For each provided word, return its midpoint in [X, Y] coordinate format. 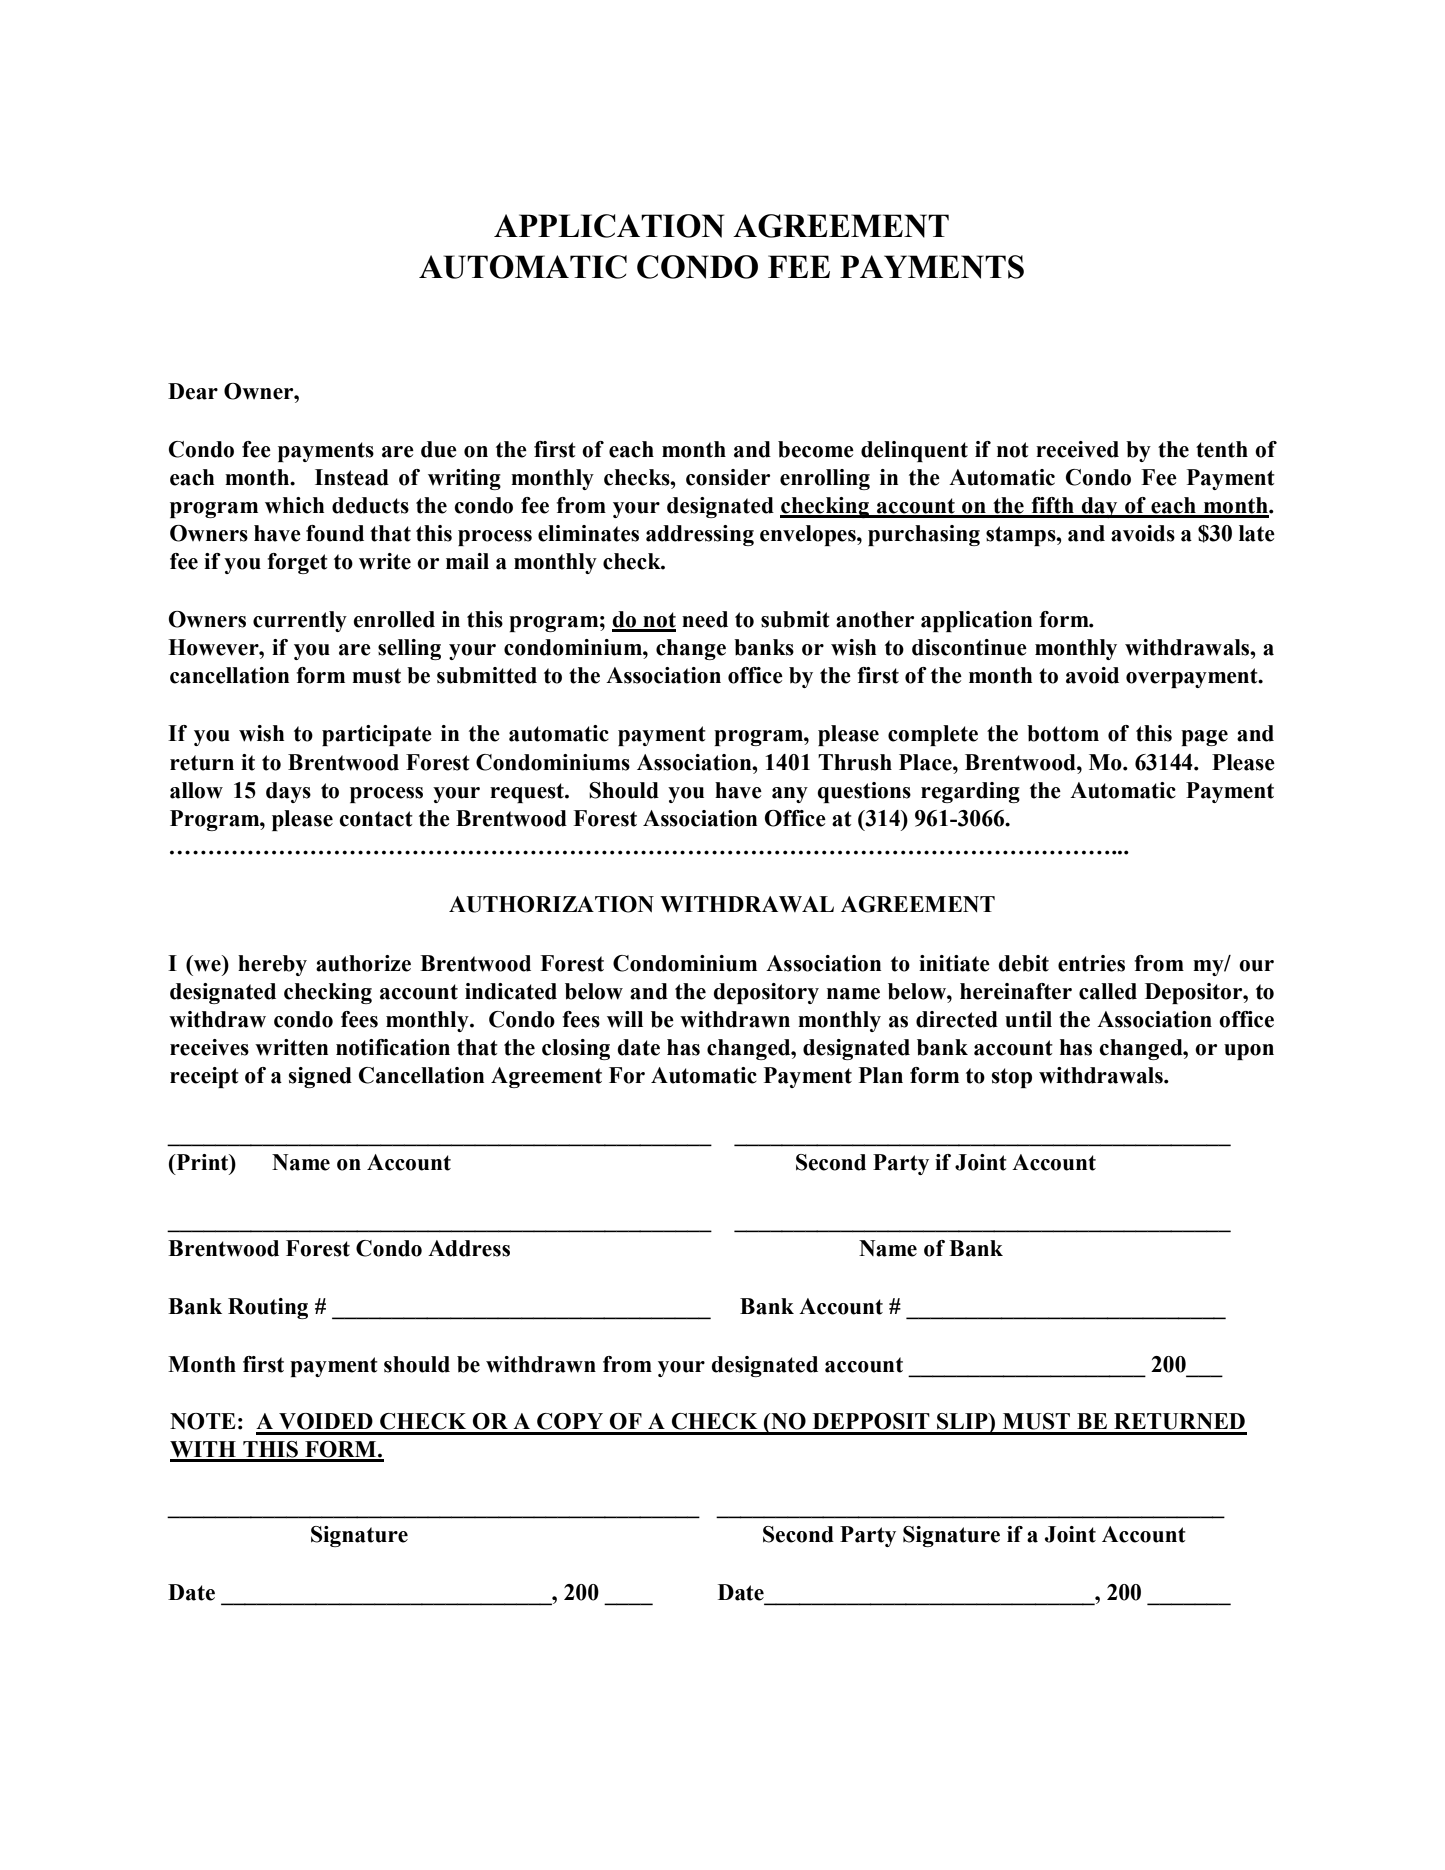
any [790, 795]
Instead [352, 477]
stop [1012, 1078]
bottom [1063, 733]
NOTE [203, 1421]
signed [320, 1077]
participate [377, 735]
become [816, 449]
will [625, 1019]
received [1077, 449]
